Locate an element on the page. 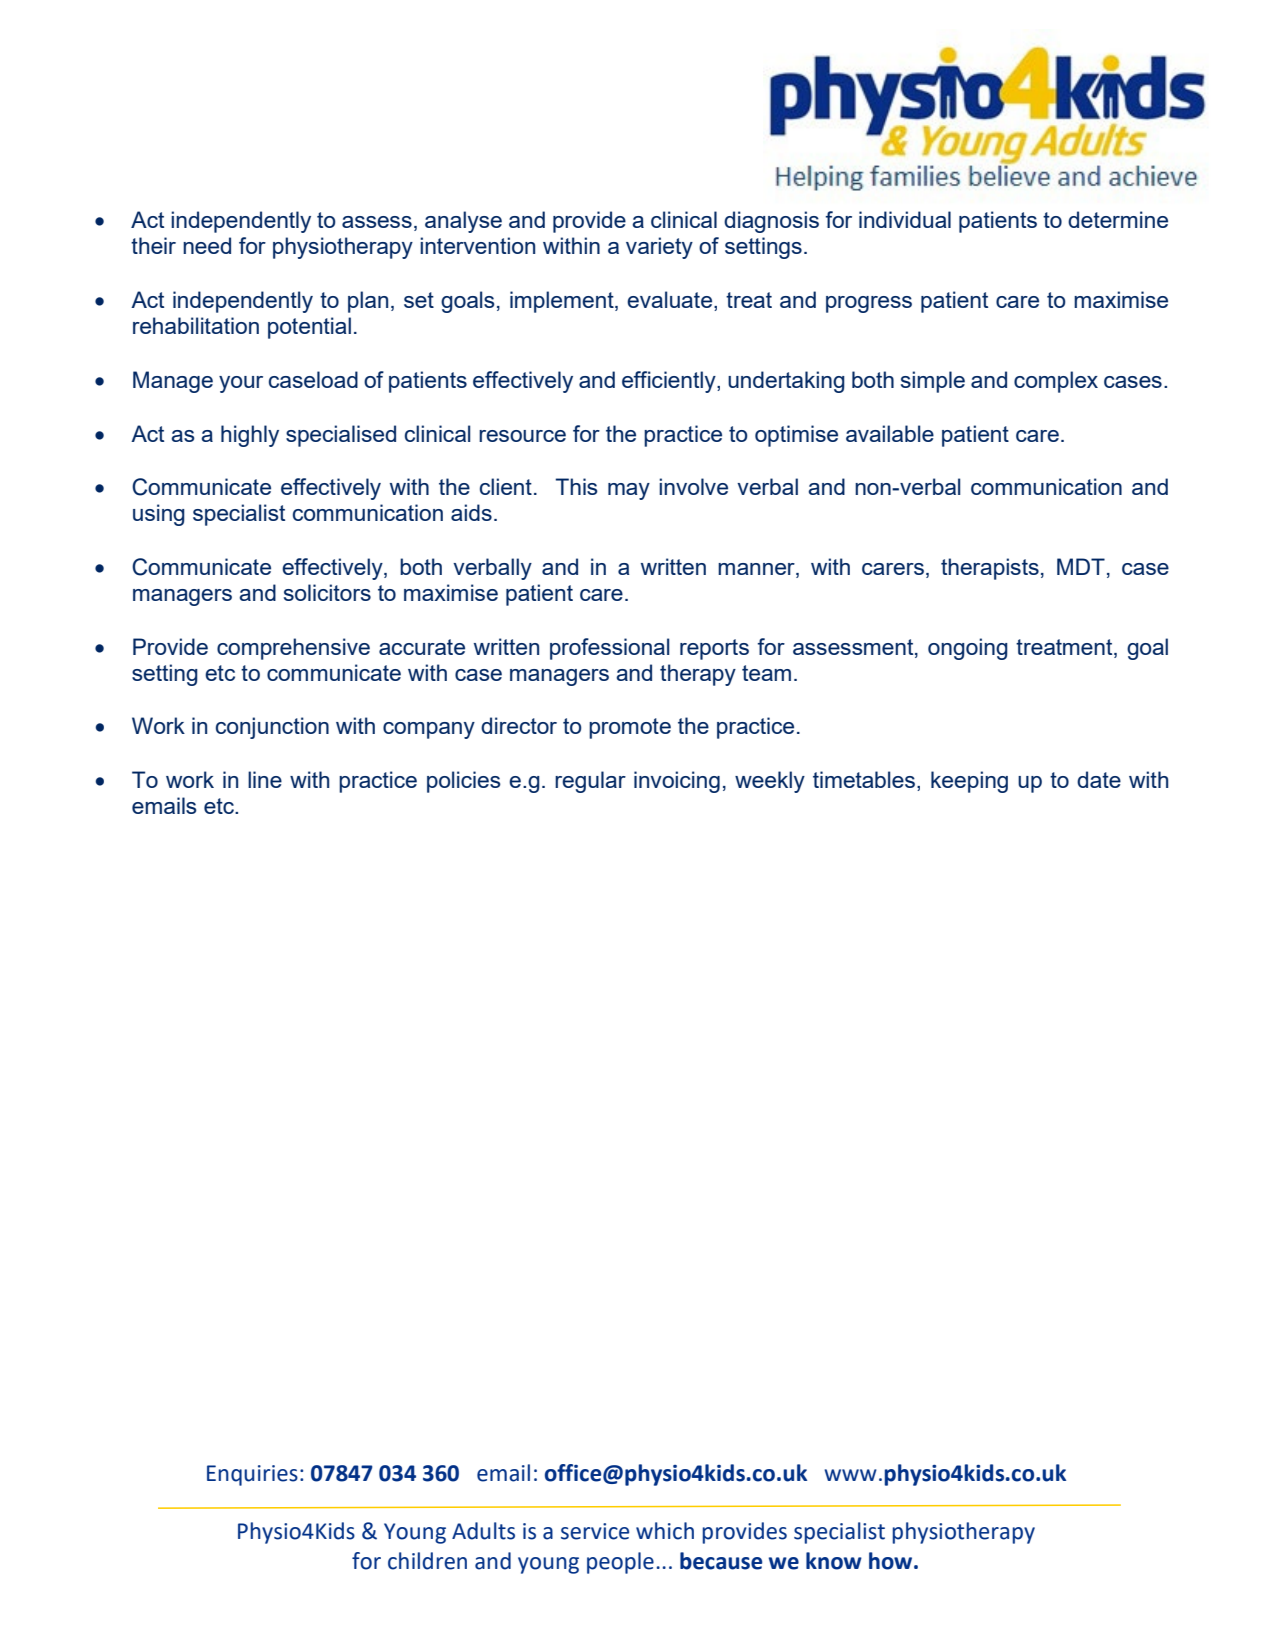  need is located at coordinates (207, 245).
